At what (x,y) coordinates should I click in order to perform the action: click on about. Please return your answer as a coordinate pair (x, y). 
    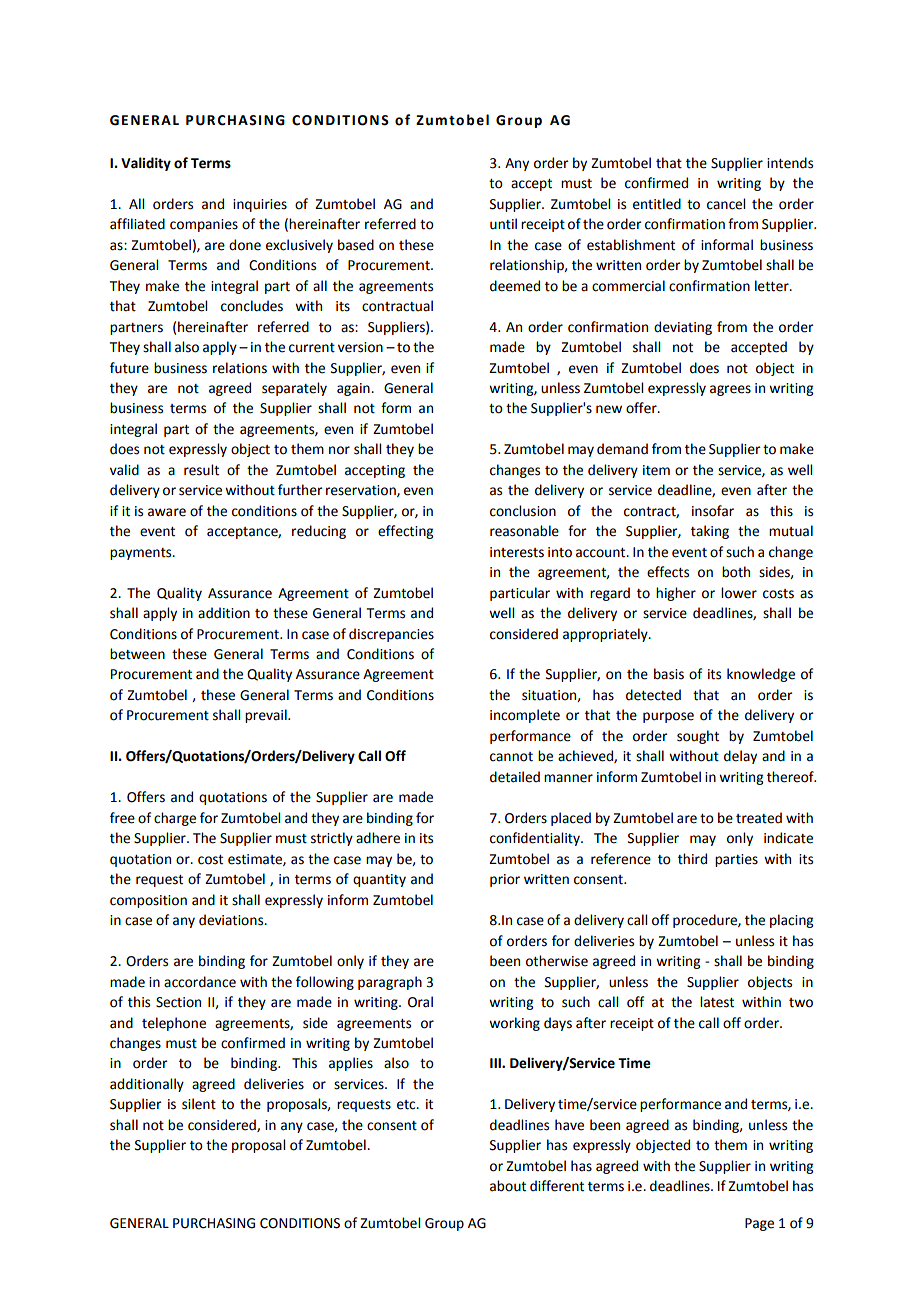
    Looking at the image, I should click on (508, 1186).
